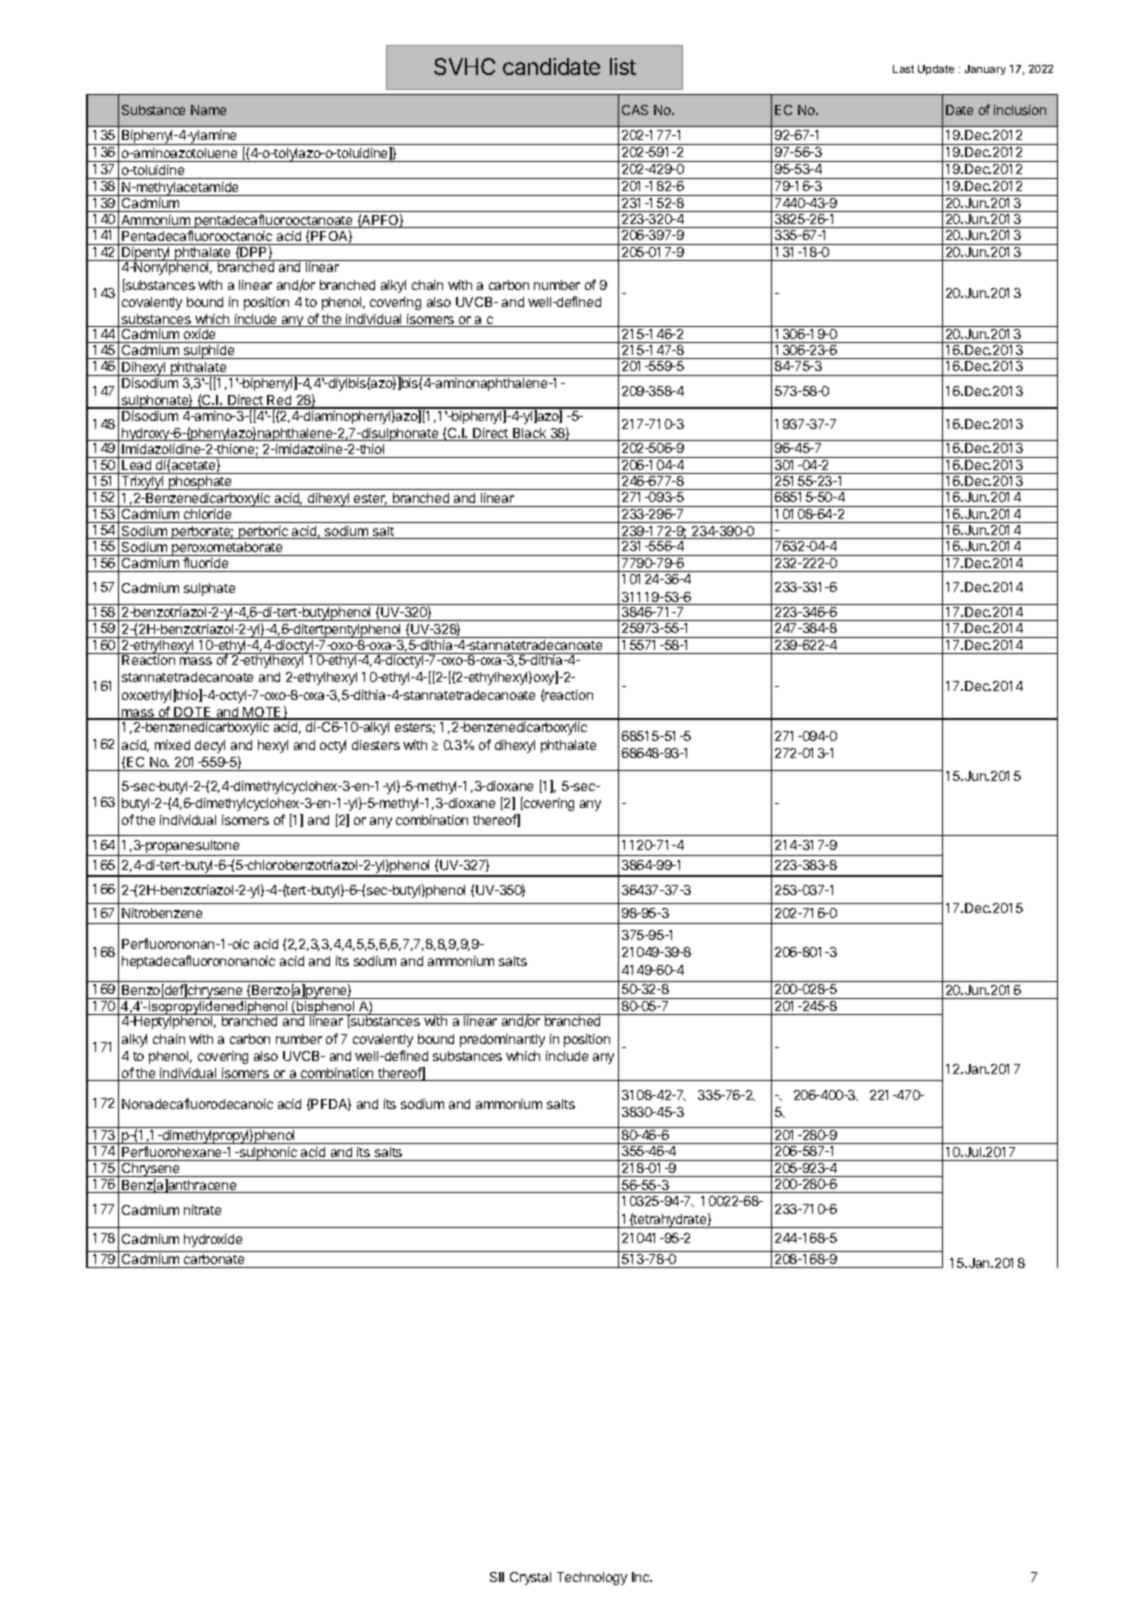 Image resolution: width=1144 pixels, height=1617 pixels. I want to click on Black, so click(530, 434).
